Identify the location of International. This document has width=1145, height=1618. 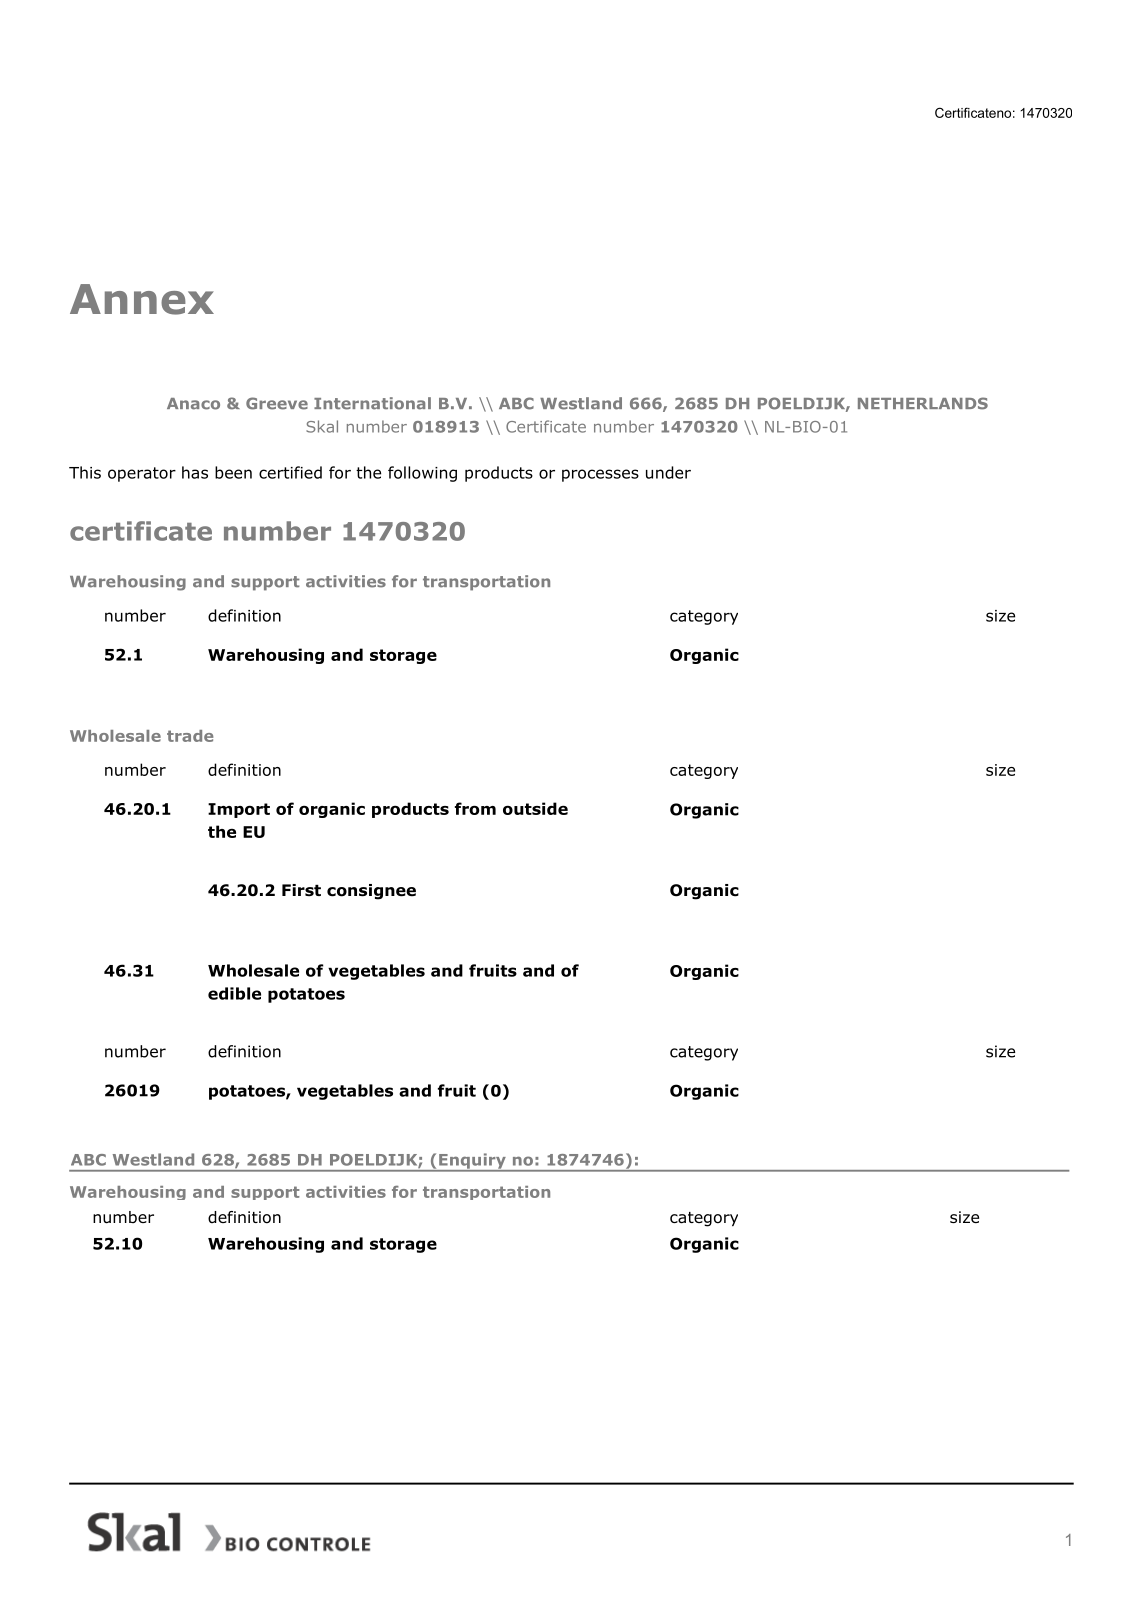
(372, 403).
